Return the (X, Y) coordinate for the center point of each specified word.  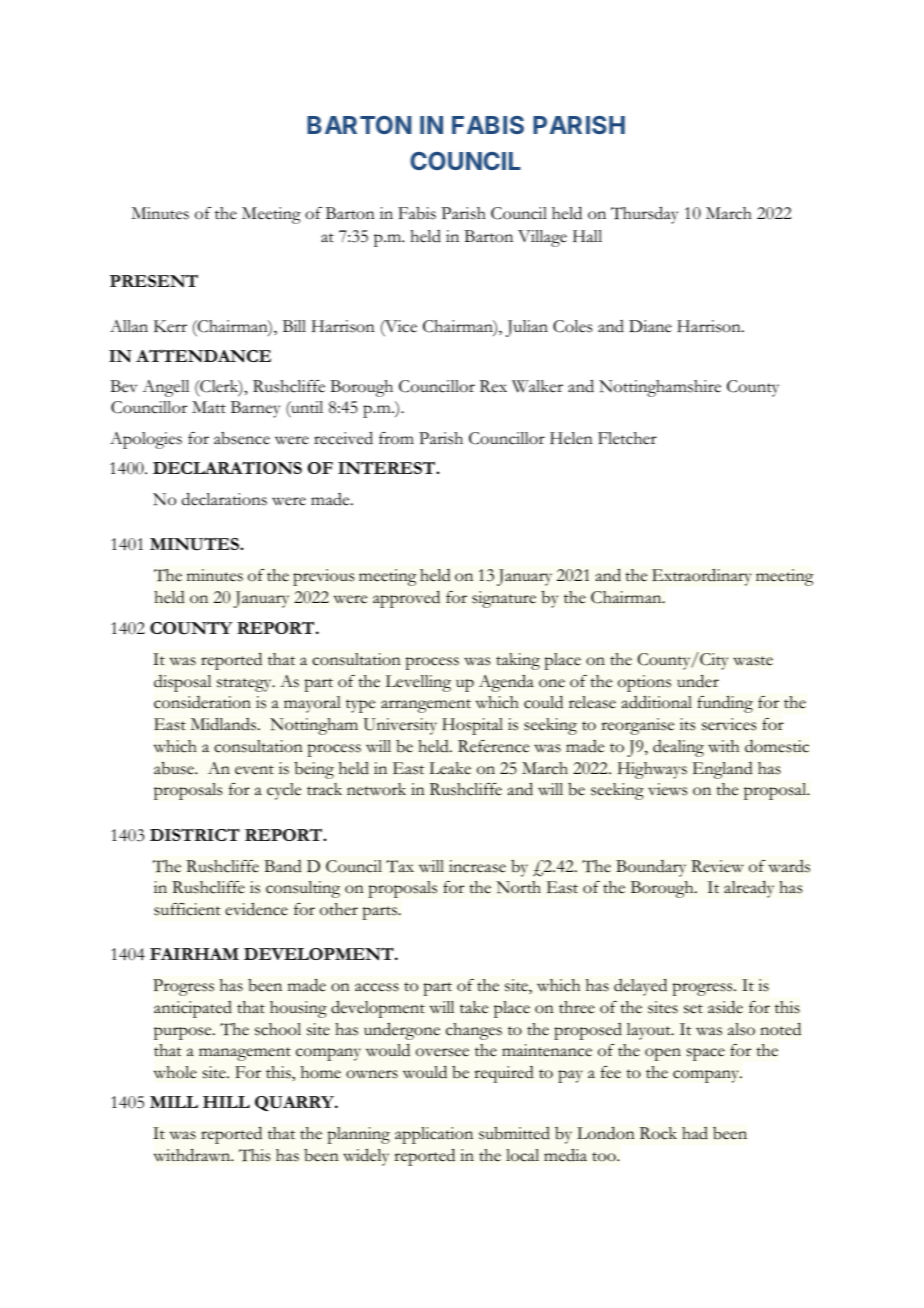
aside (725, 1007)
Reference (493, 746)
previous (323, 577)
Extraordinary (702, 577)
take (474, 1007)
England (723, 770)
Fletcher (627, 438)
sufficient (187, 909)
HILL (226, 1102)
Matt (209, 407)
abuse (175, 768)
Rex (493, 386)
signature (504, 599)
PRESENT (154, 280)
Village (542, 238)
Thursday (644, 215)
